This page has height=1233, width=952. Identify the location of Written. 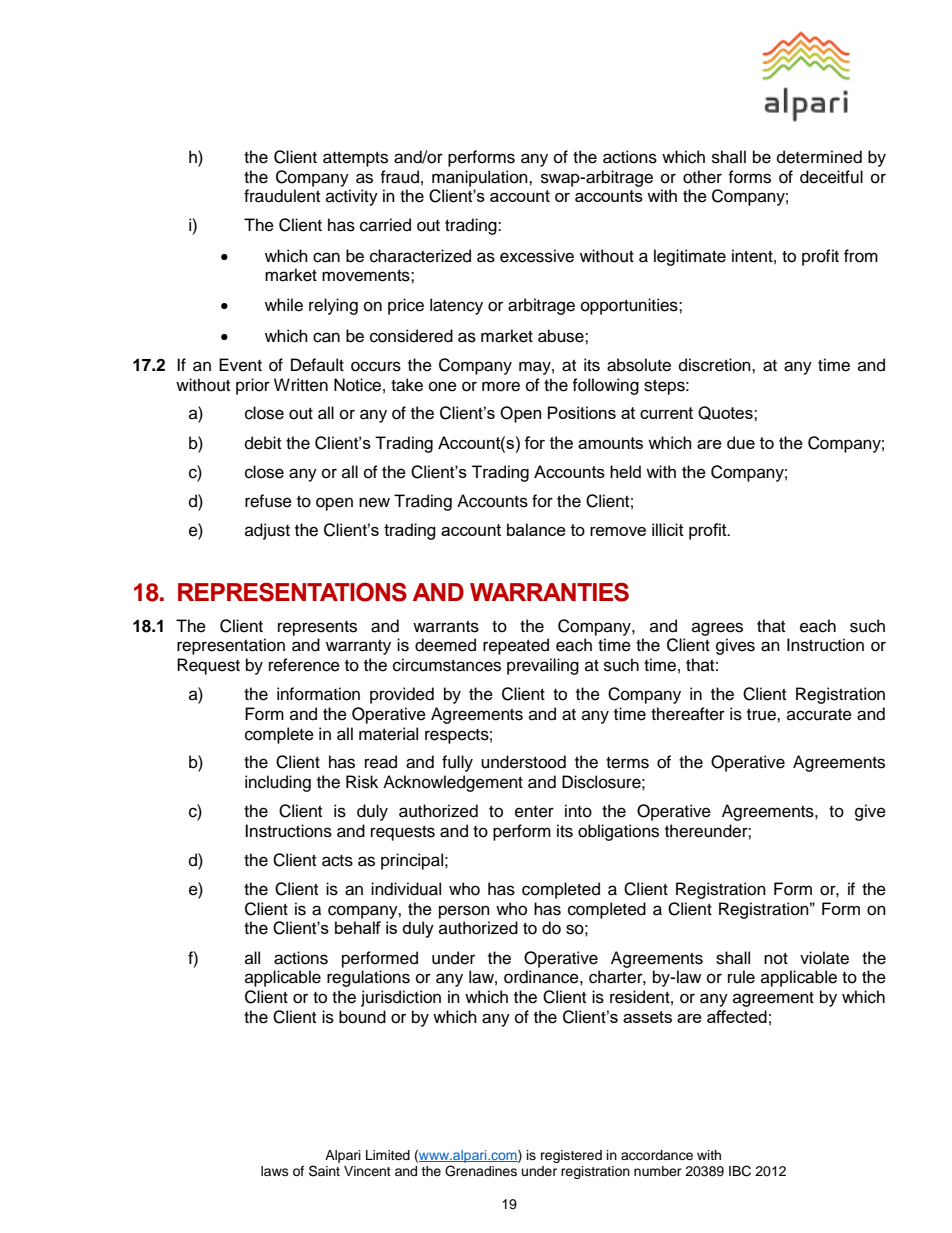
(301, 385).
